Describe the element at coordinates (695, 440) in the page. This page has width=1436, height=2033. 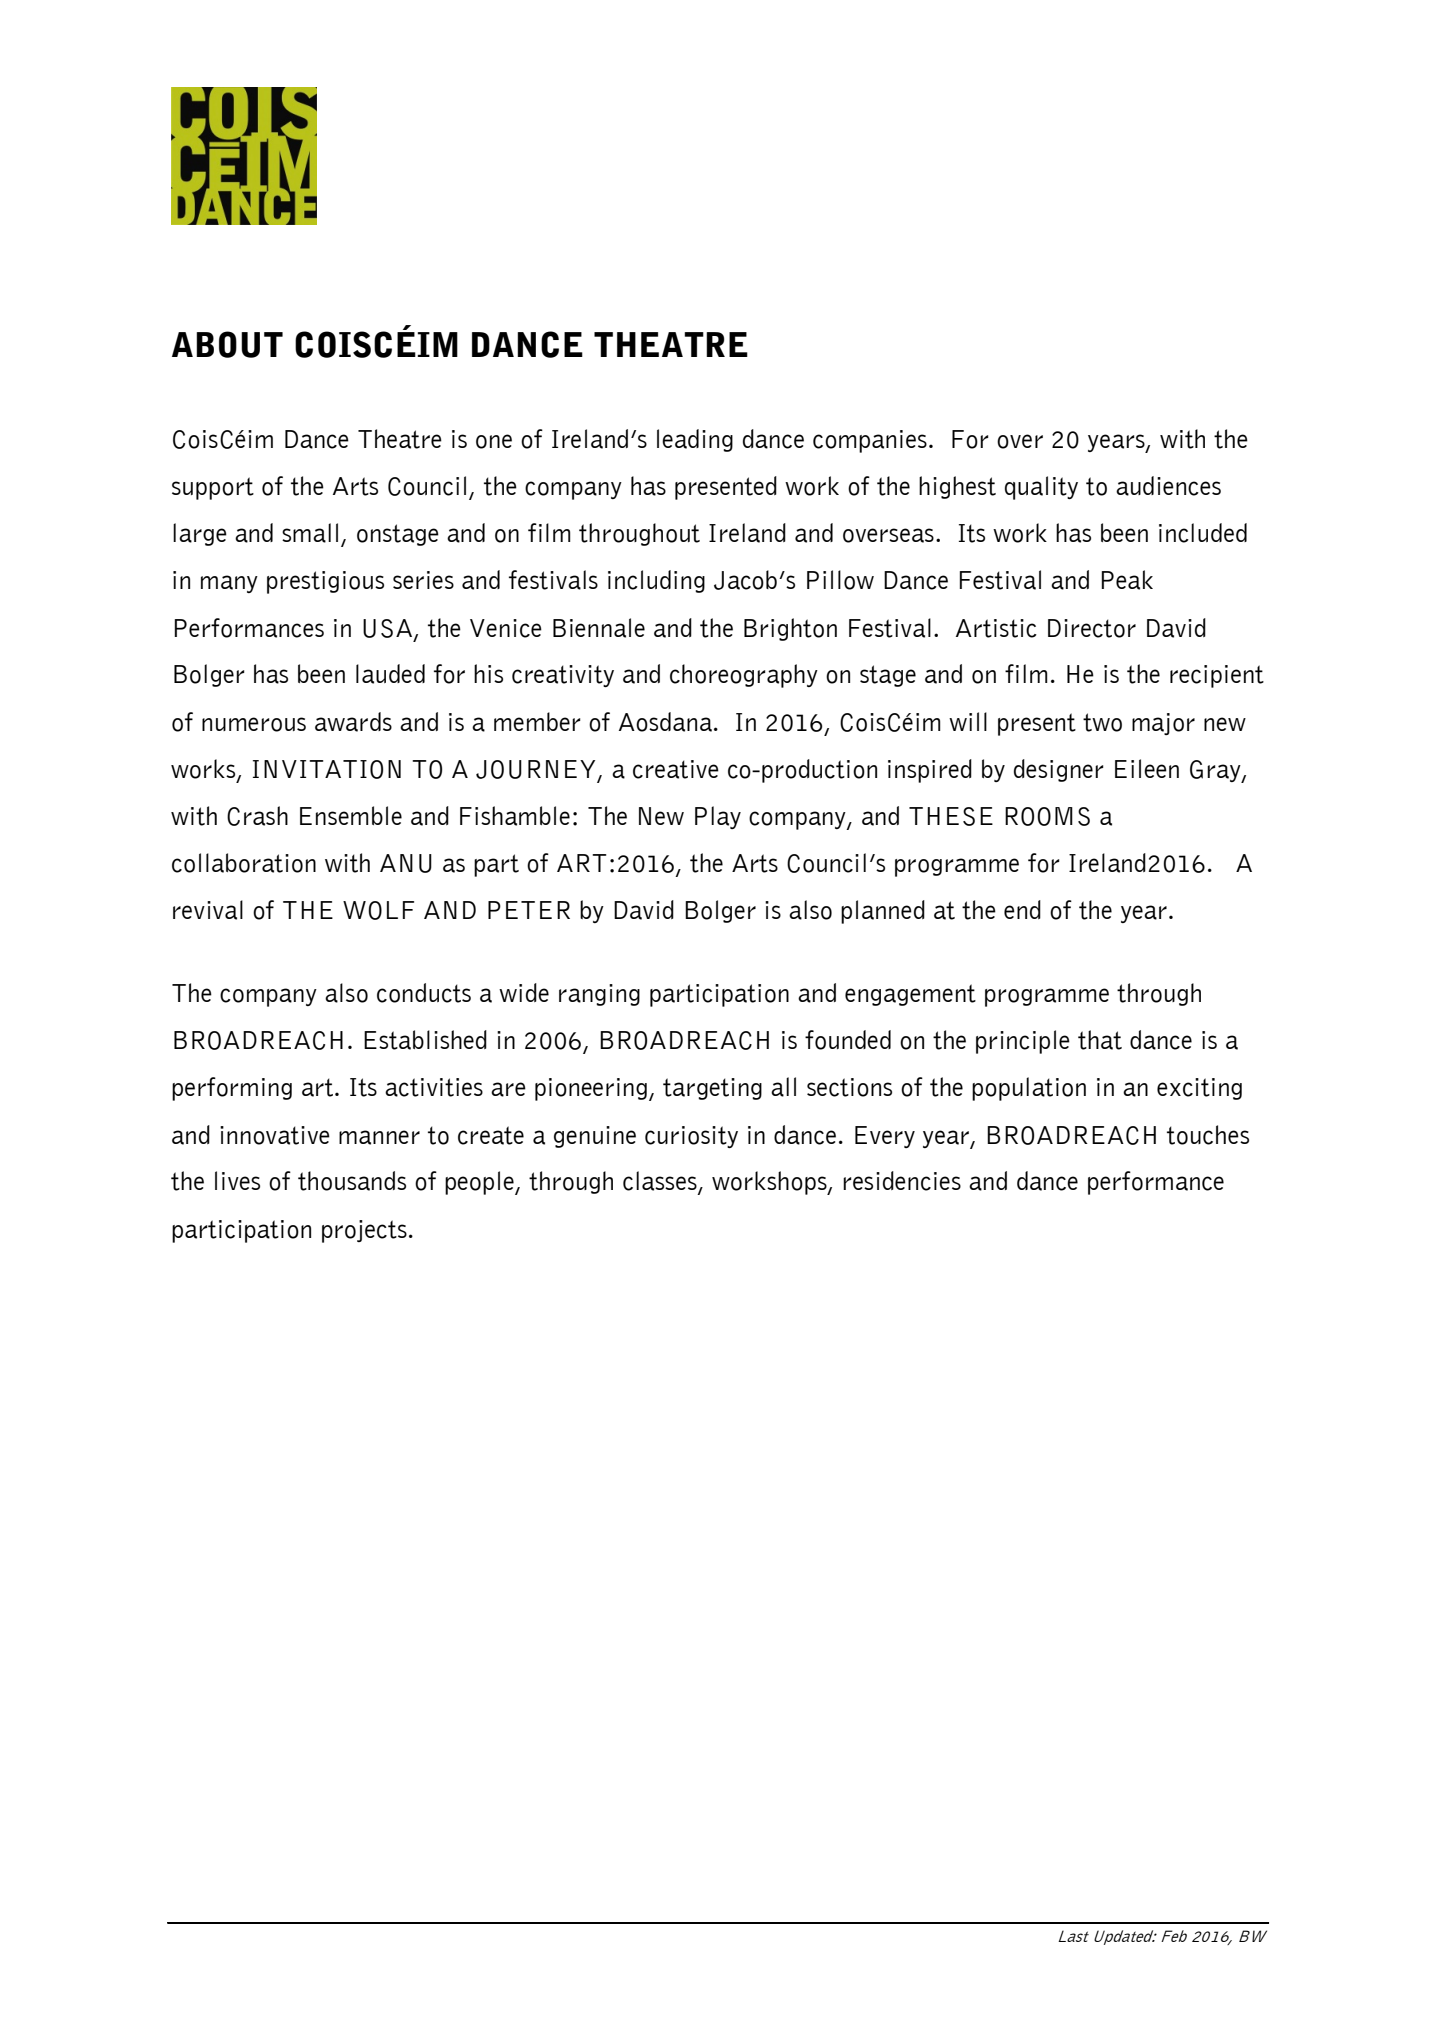
I see `leading` at that location.
